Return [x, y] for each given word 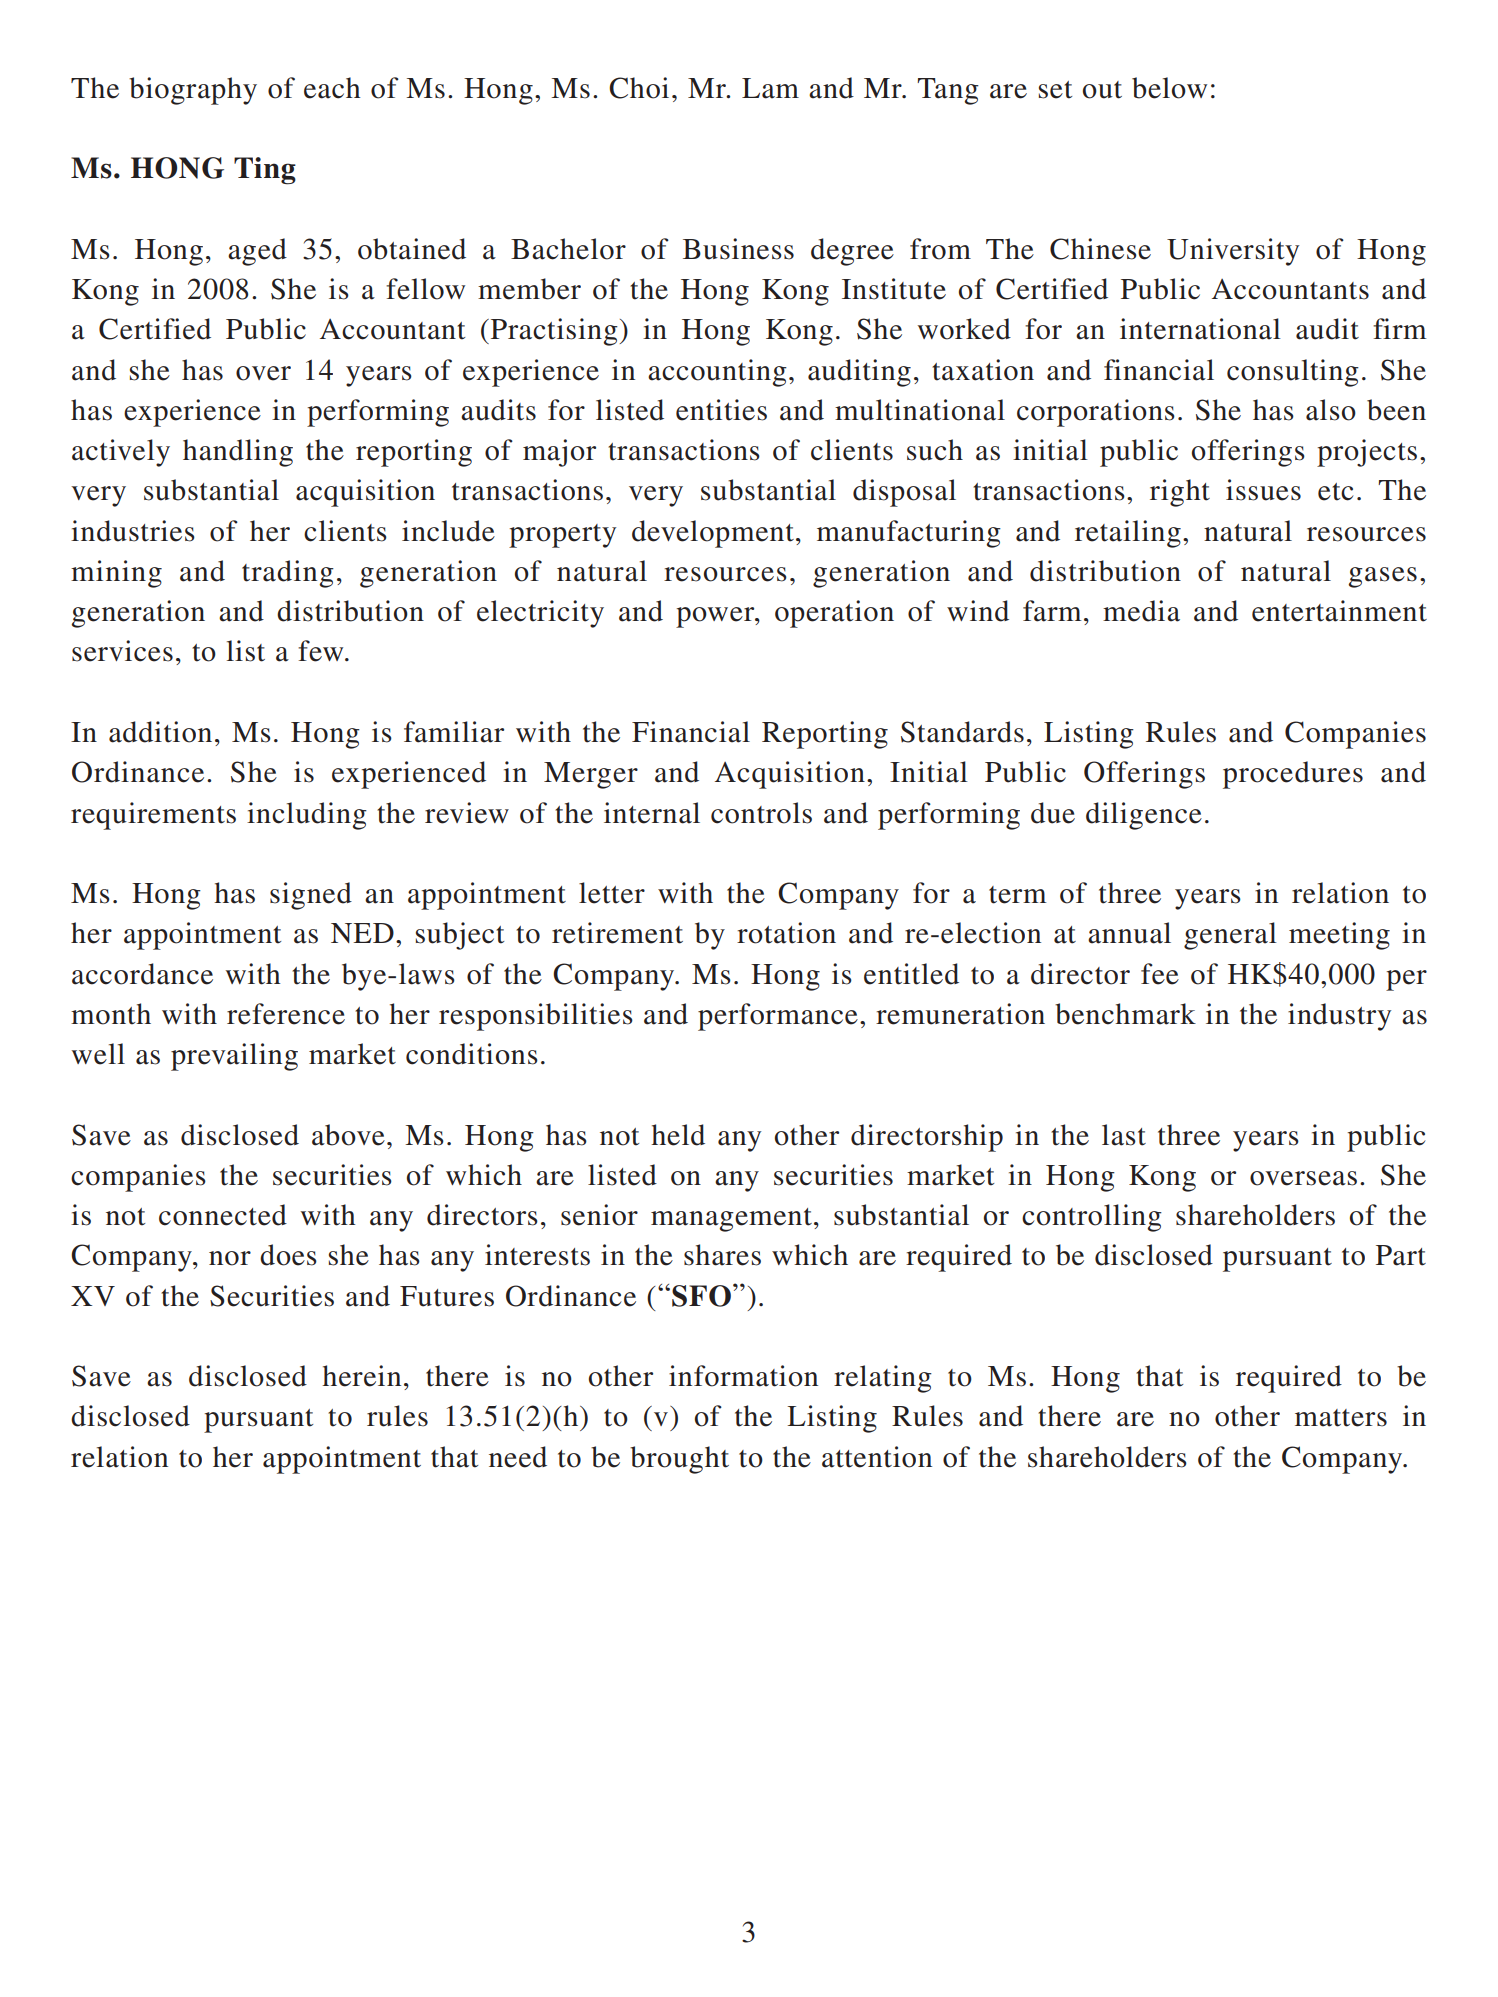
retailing [1128, 534]
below [1169, 88]
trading [288, 574]
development [713, 534]
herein [361, 1376]
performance [778, 1017]
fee [1160, 974]
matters [1341, 1418]
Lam [770, 88]
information [743, 1376]
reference [286, 1014]
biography [193, 91]
